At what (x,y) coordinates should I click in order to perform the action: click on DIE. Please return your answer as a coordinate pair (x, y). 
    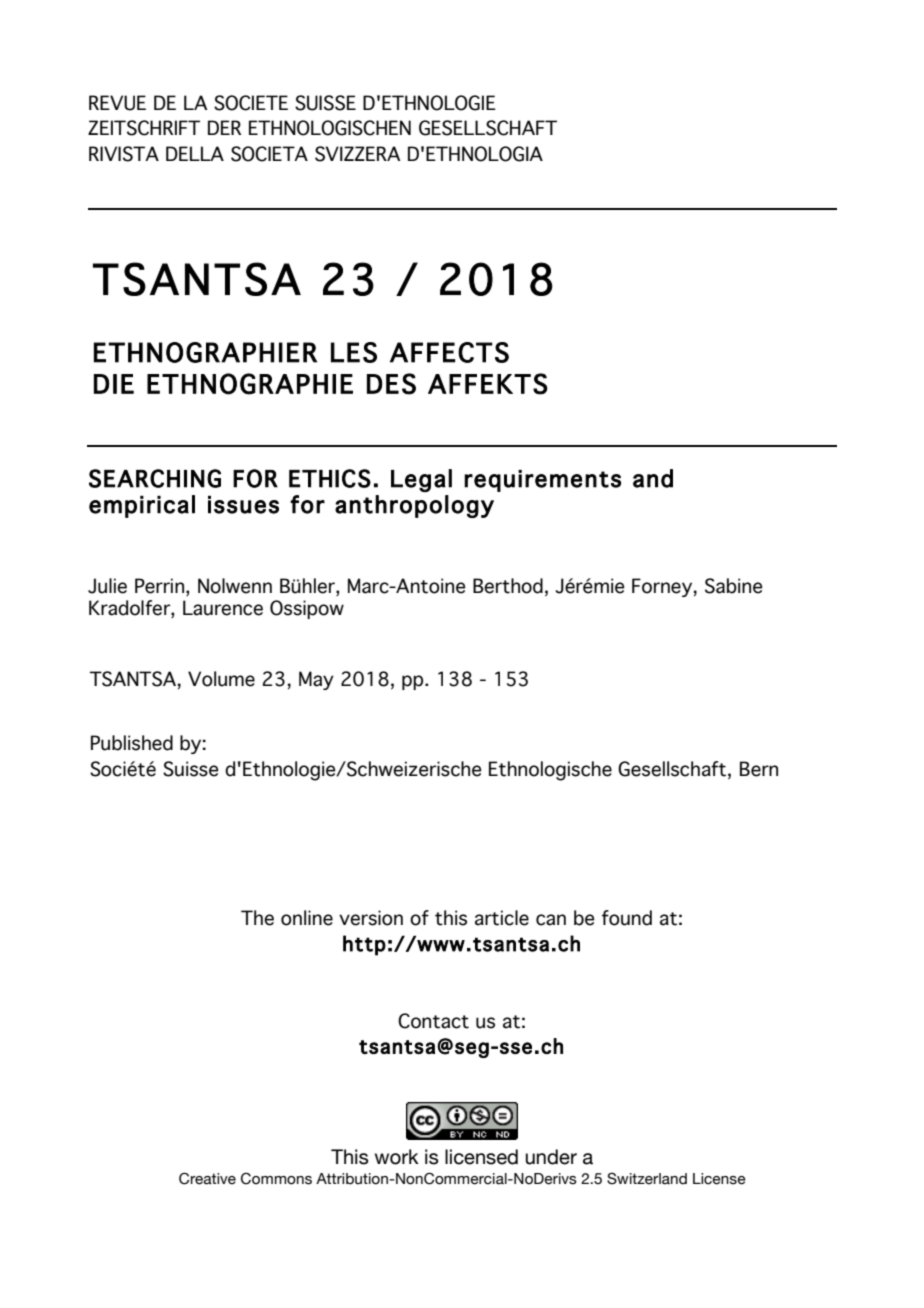
    Looking at the image, I should click on (114, 384).
